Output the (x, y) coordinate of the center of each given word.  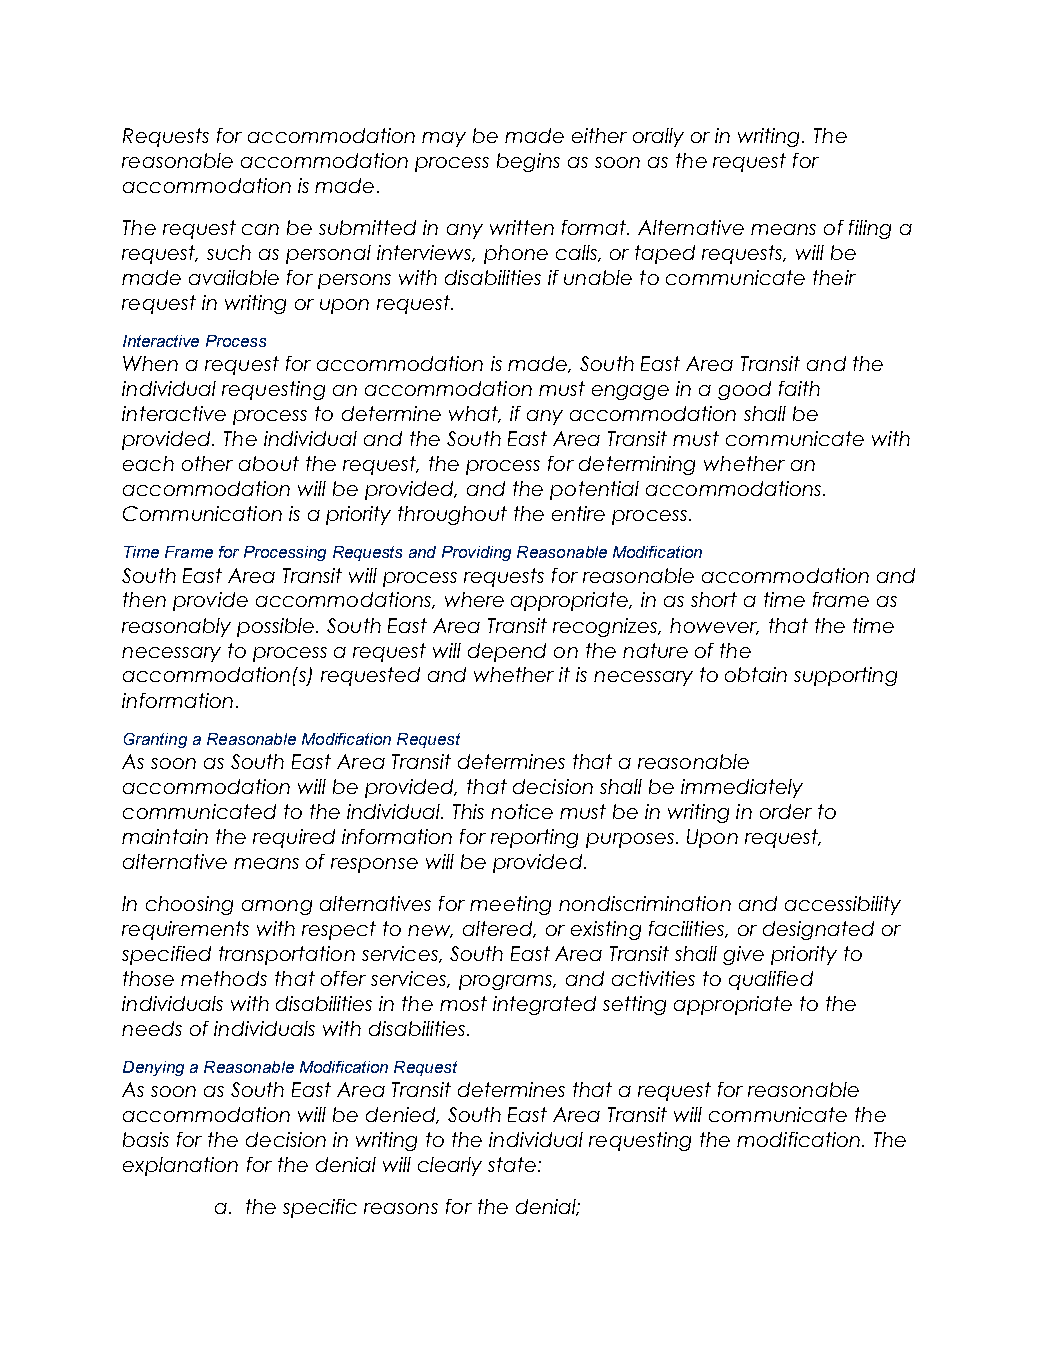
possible (277, 627)
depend (507, 652)
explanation (180, 1166)
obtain (756, 674)
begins (528, 162)
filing (870, 229)
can (260, 229)
